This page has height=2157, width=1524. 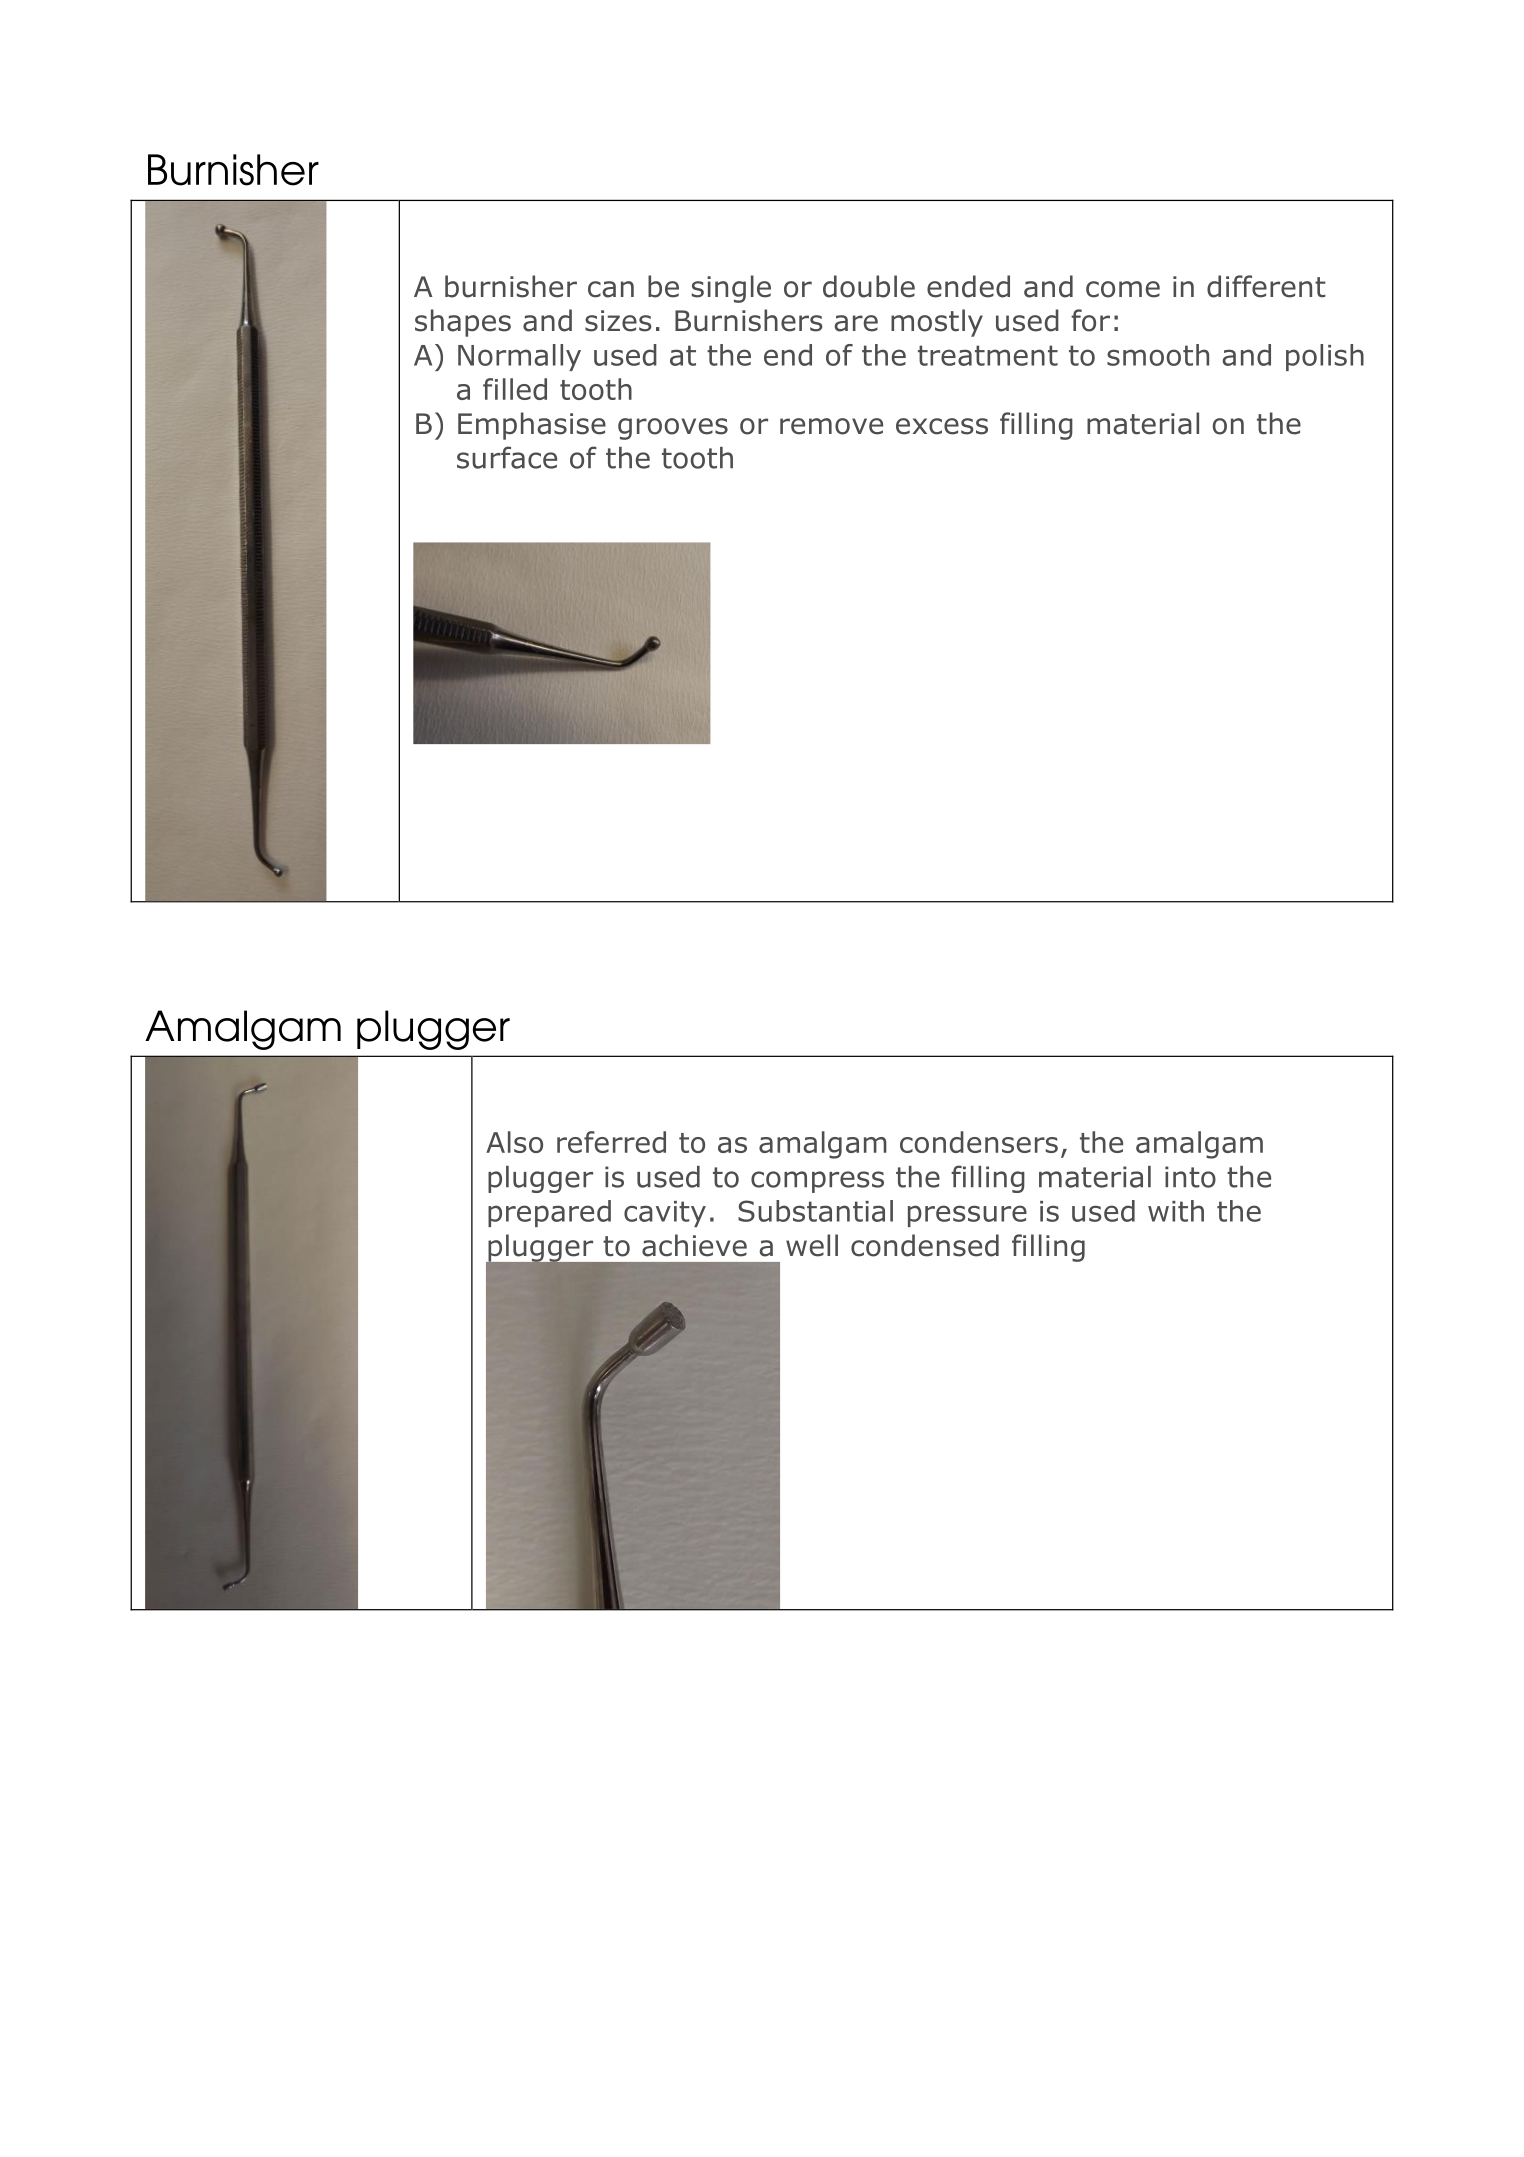 I want to click on condensers, so click(x=979, y=1142).
